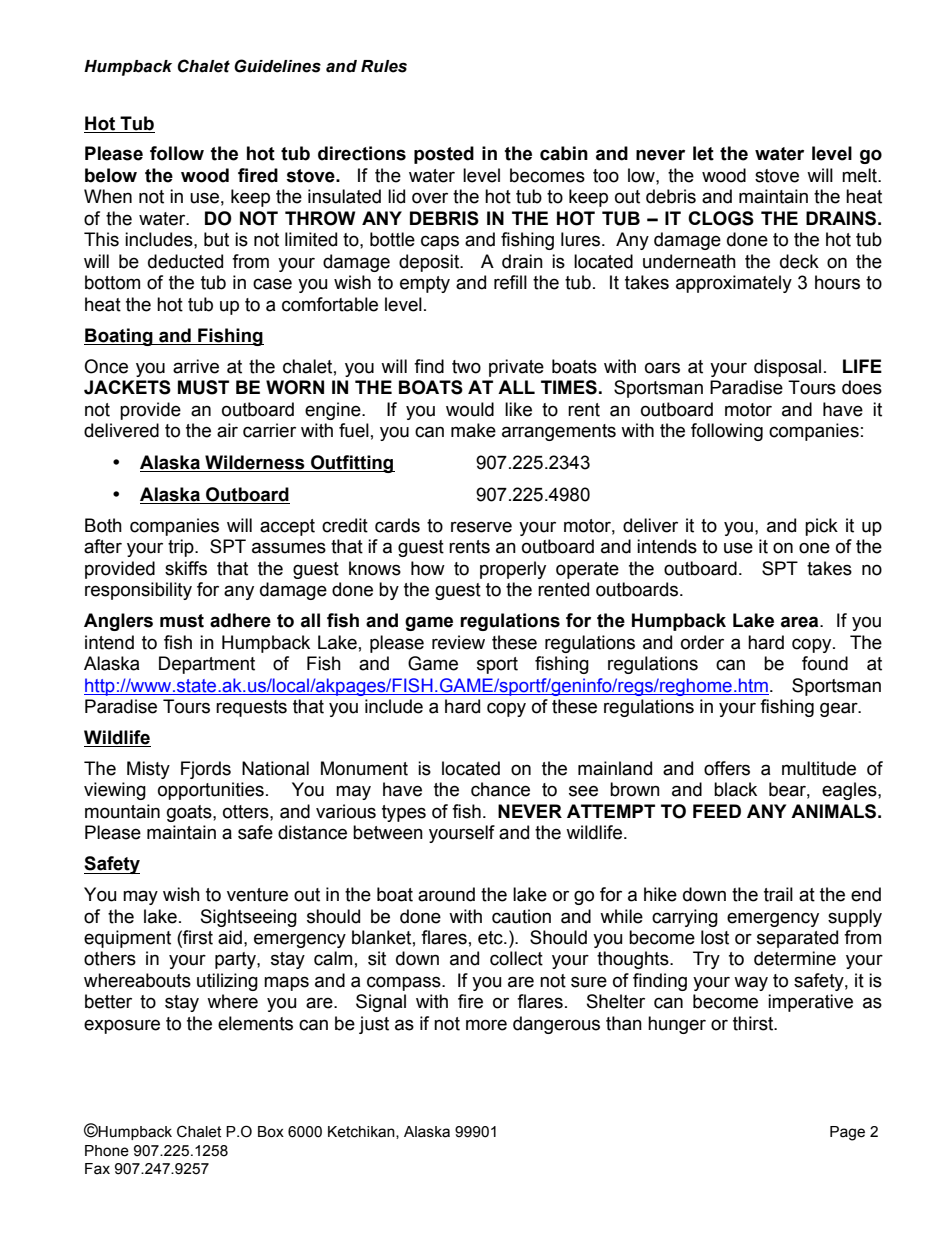  I want to click on posted, so click(444, 155).
